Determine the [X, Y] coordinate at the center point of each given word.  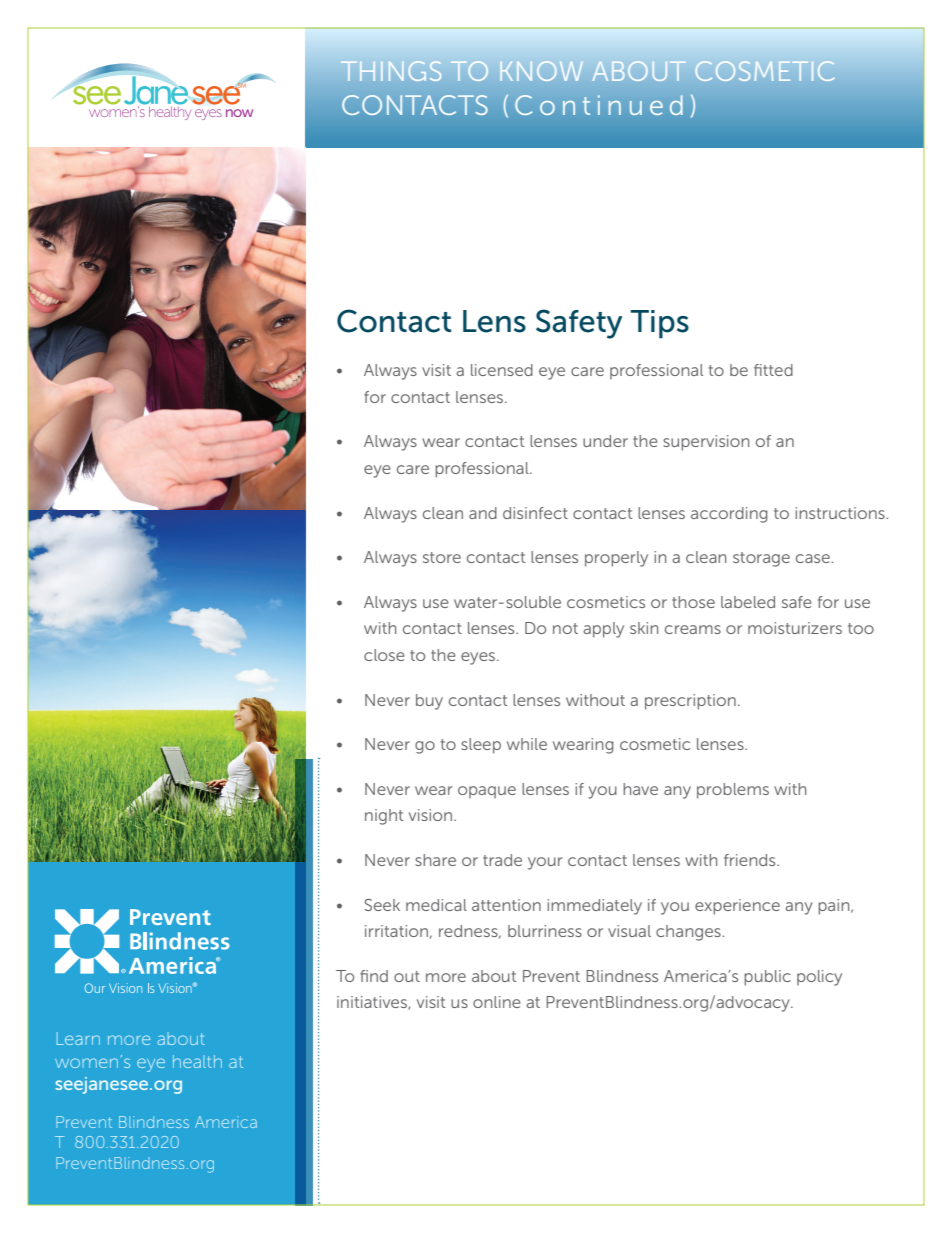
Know [541, 71]
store [442, 557]
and [483, 513]
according [729, 515]
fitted [773, 370]
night [384, 817]
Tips [659, 324]
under [605, 441]
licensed [502, 370]
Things [391, 71]
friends [751, 860]
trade [502, 860]
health [197, 1061]
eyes [479, 658]
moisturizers [795, 628]
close [384, 655]
